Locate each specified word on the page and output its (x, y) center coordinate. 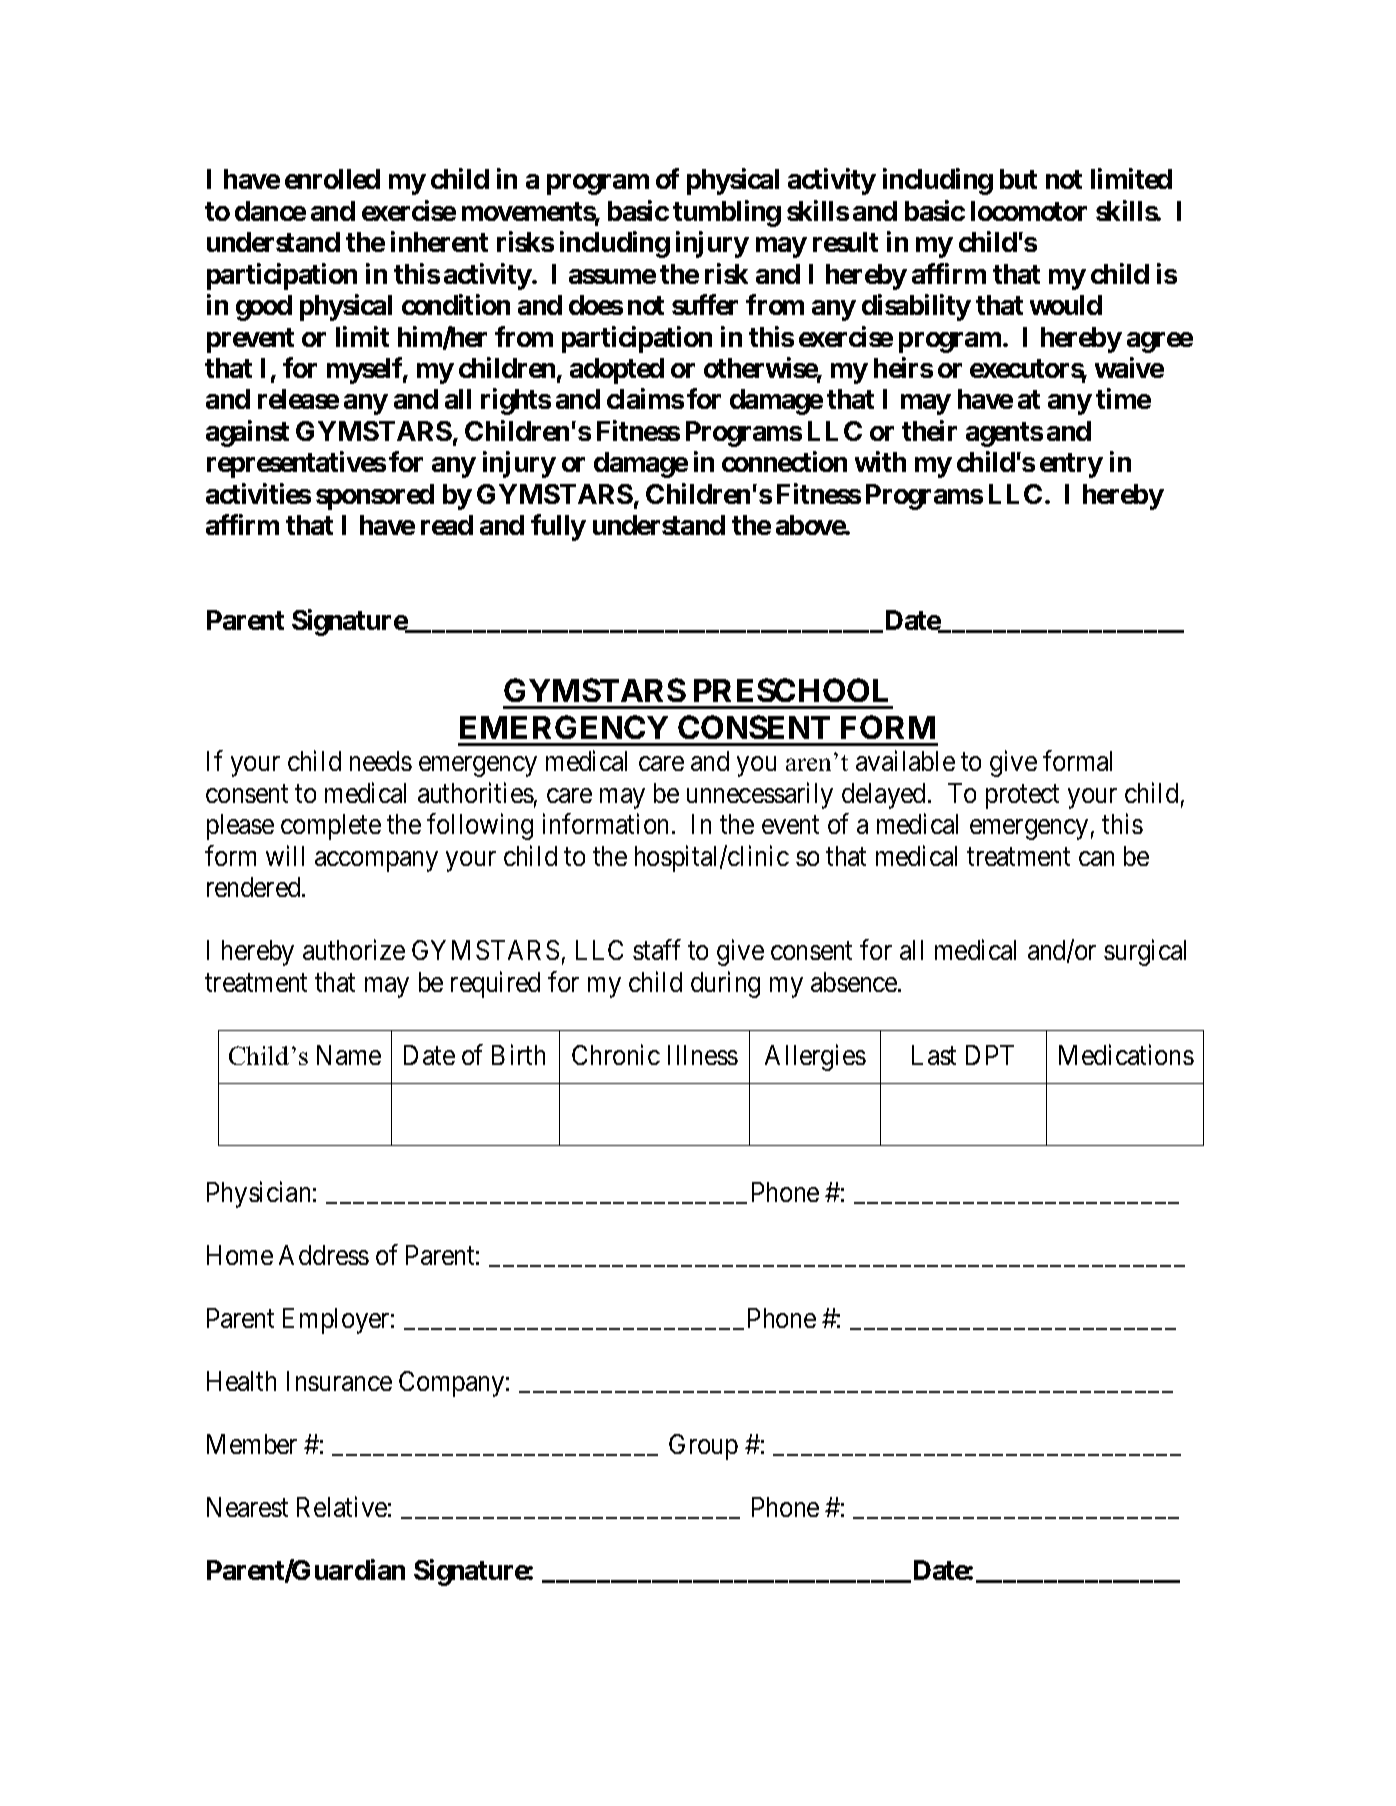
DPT (990, 1055)
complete (331, 827)
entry (1071, 465)
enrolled (332, 179)
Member (252, 1444)
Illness (703, 1055)
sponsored (375, 497)
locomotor (1029, 211)
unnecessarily (760, 795)
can (1096, 858)
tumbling (727, 213)
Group (703, 1447)
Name (349, 1055)
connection (784, 462)
